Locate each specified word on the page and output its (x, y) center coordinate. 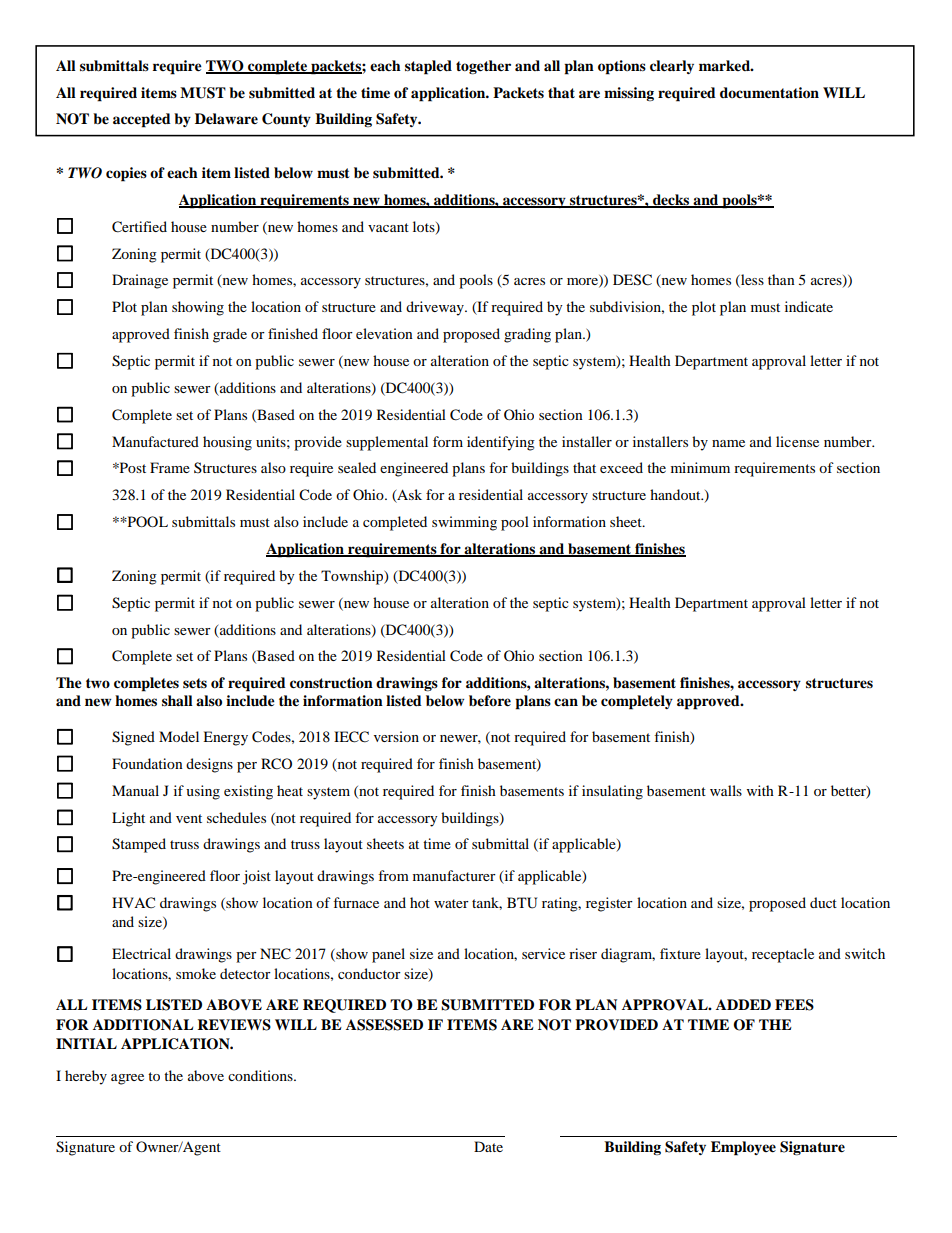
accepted (142, 120)
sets (195, 683)
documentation (769, 93)
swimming (464, 523)
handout (676, 494)
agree (127, 1079)
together (483, 67)
